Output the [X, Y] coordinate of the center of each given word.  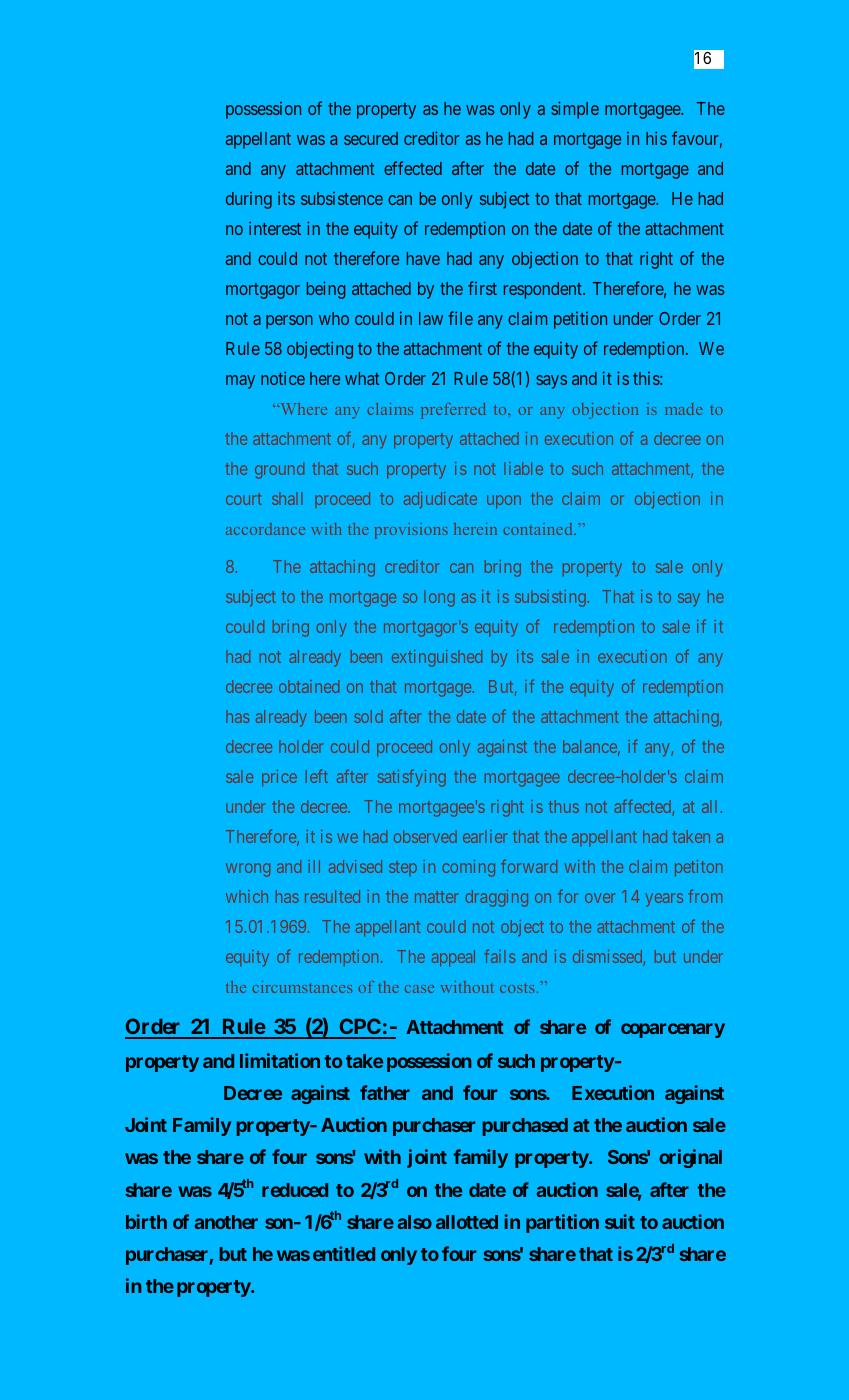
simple [575, 110]
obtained [309, 686]
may [240, 382]
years [664, 900]
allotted [467, 1222]
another [226, 1222]
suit [620, 1221]
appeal [453, 958]
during [249, 200]
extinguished [437, 658]
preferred [453, 411]
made [684, 409]
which [247, 896]
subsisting [550, 598]
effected [413, 168]
